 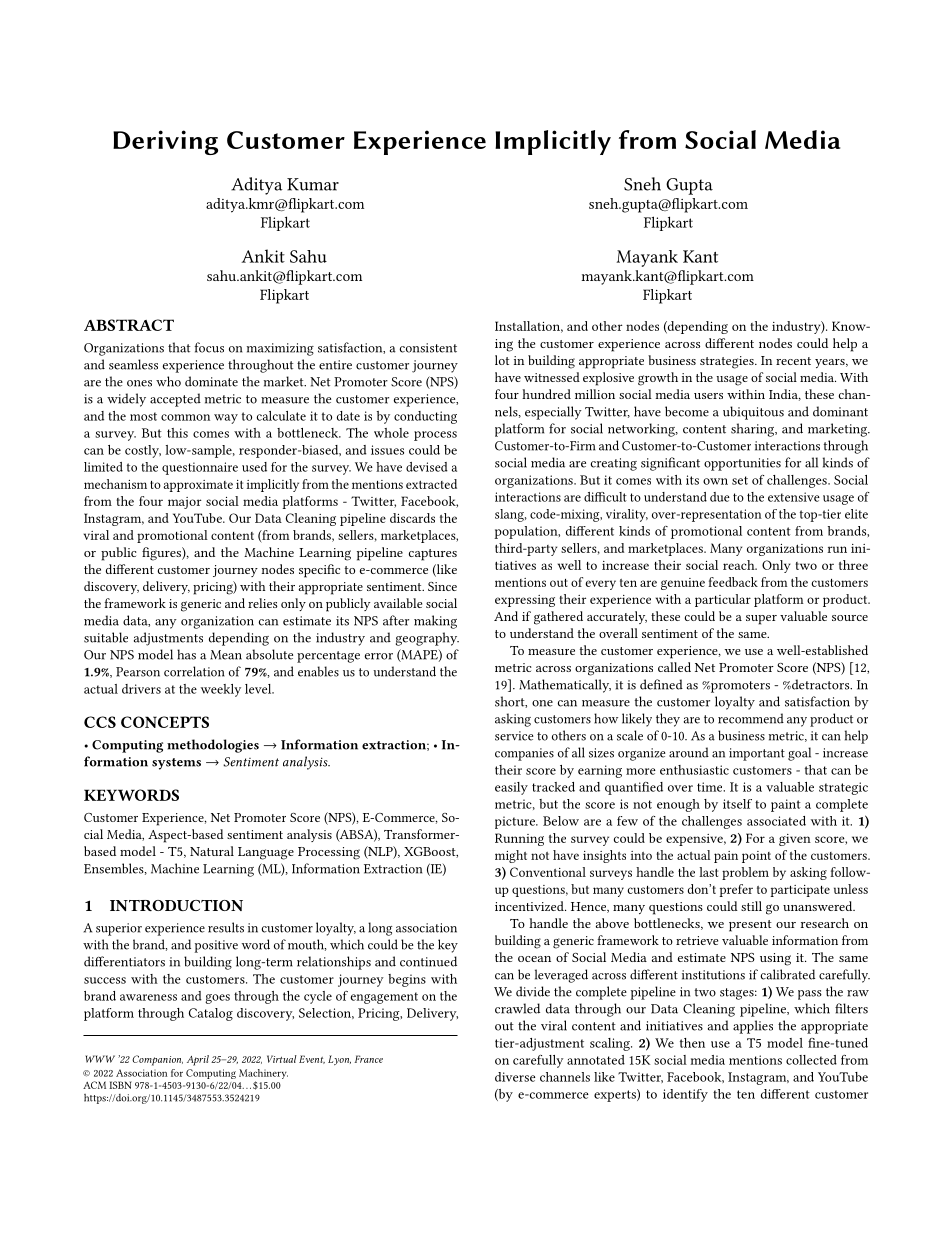 I want to click on Kumar, so click(x=313, y=184).
